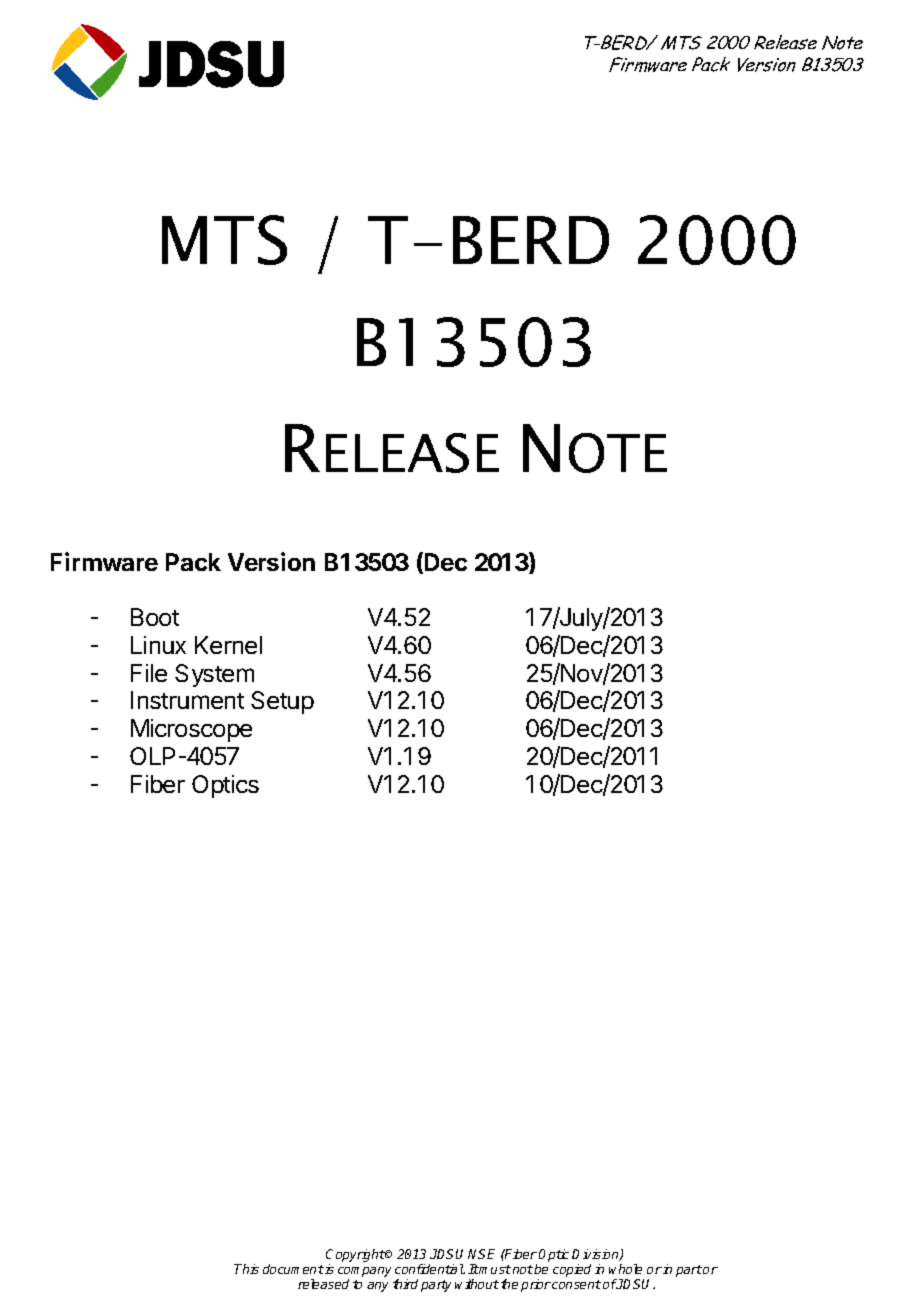 The height and width of the screenshot is (1311, 924). I want to click on copied, so click(572, 1270).
